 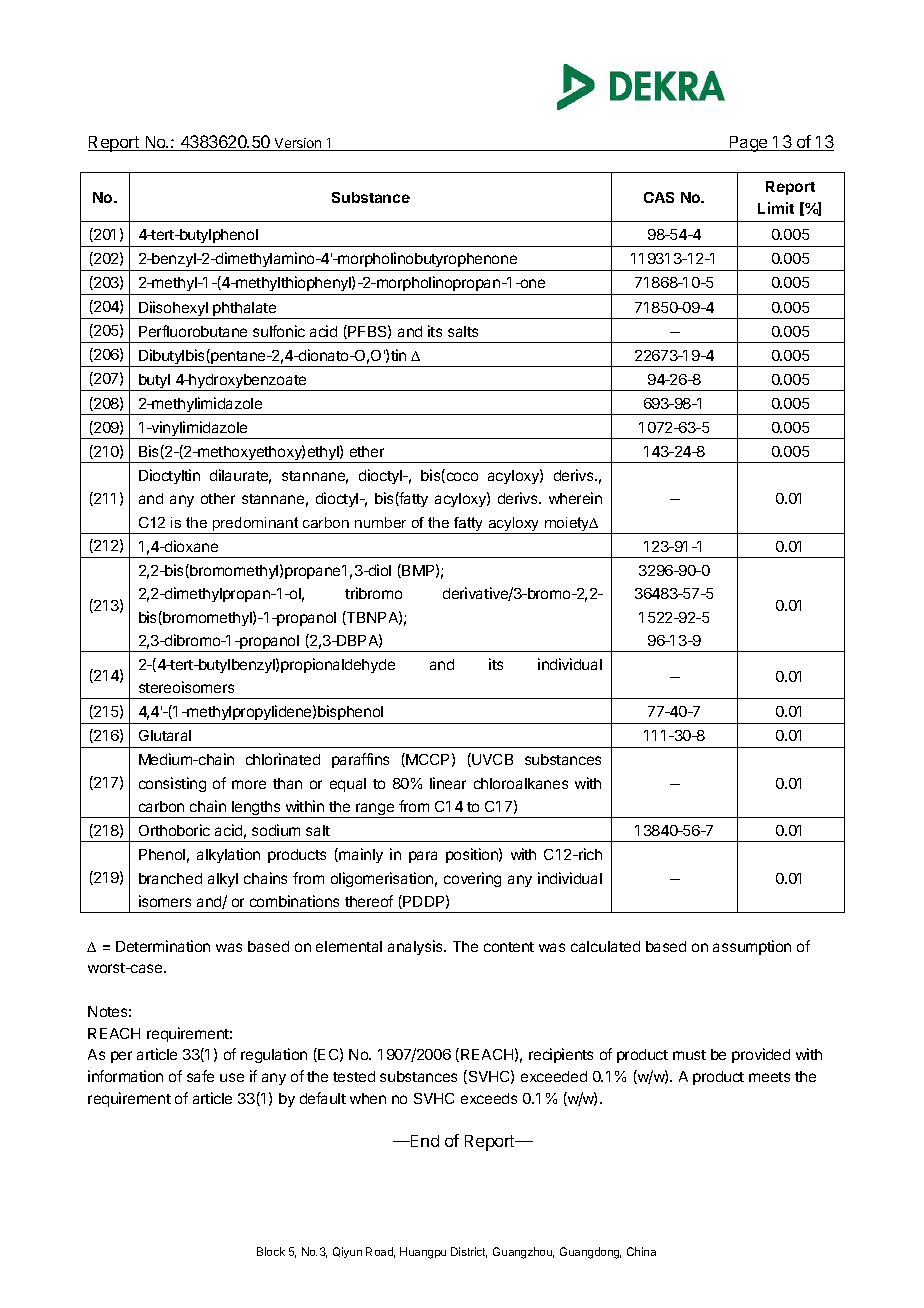 What do you see at coordinates (416, 947) in the page?
I see `analysis` at bounding box center [416, 947].
